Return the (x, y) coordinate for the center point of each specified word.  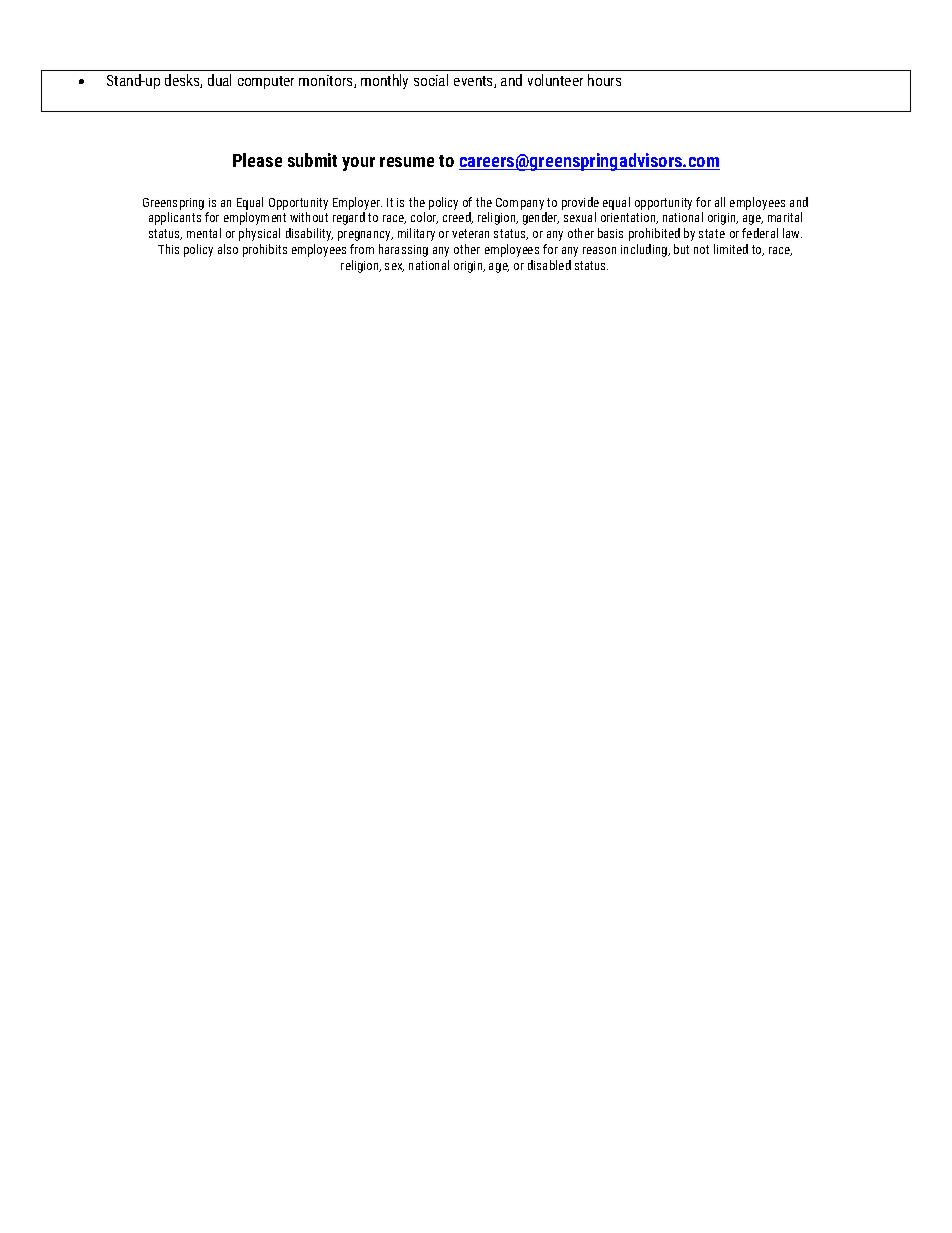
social (431, 80)
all (720, 202)
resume (407, 162)
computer (266, 82)
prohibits (265, 250)
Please (257, 160)
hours (604, 80)
